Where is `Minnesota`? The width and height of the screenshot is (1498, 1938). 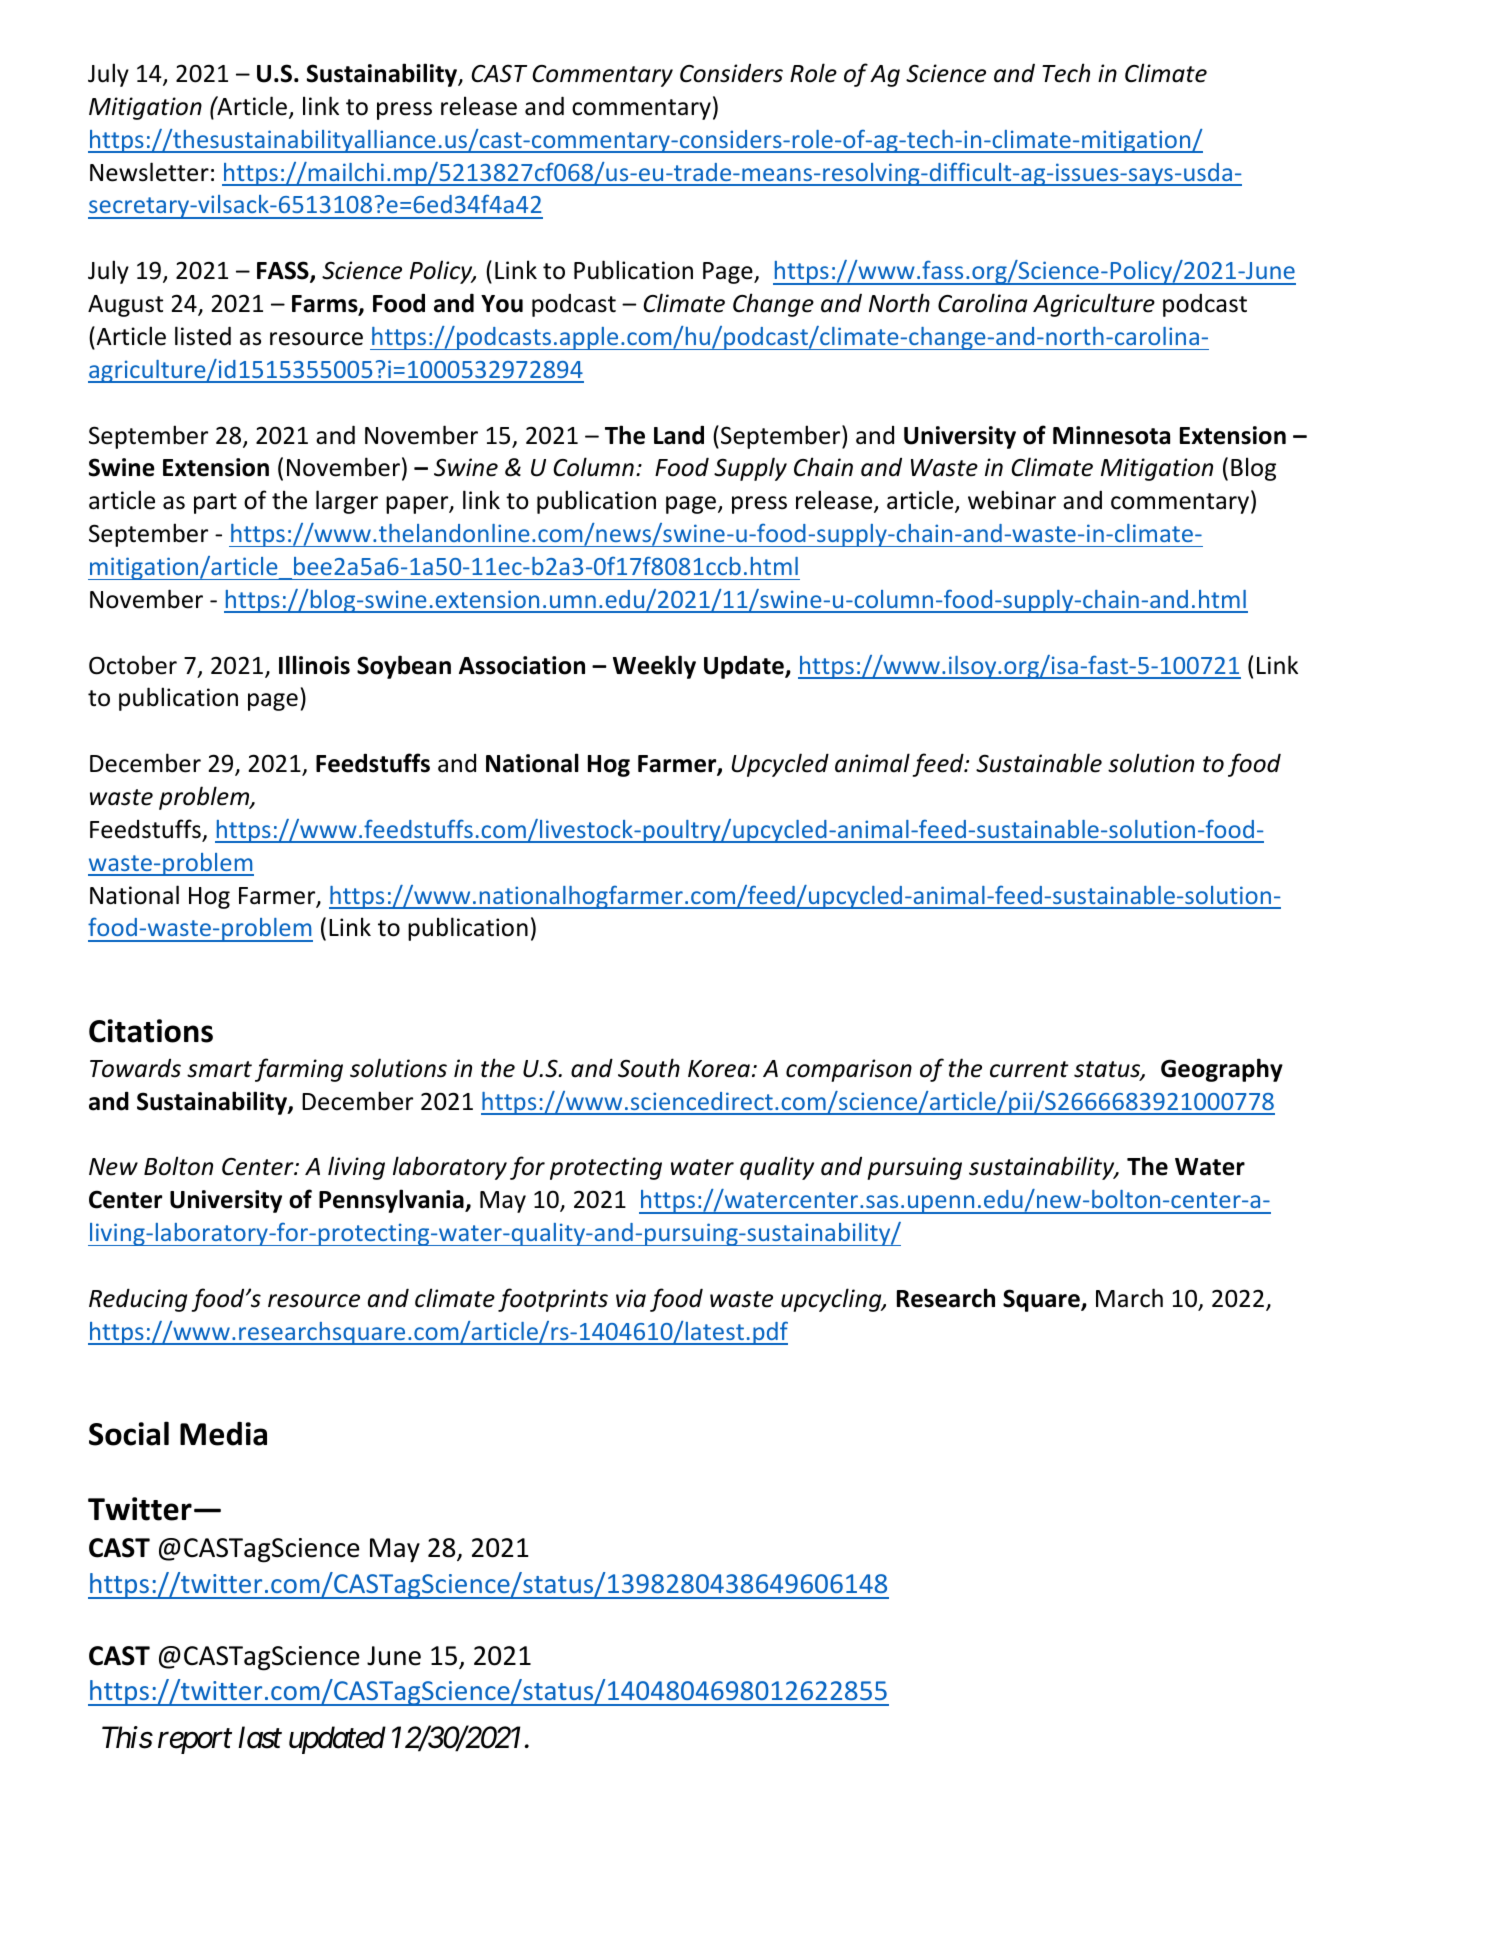 Minnesota is located at coordinates (1111, 435).
